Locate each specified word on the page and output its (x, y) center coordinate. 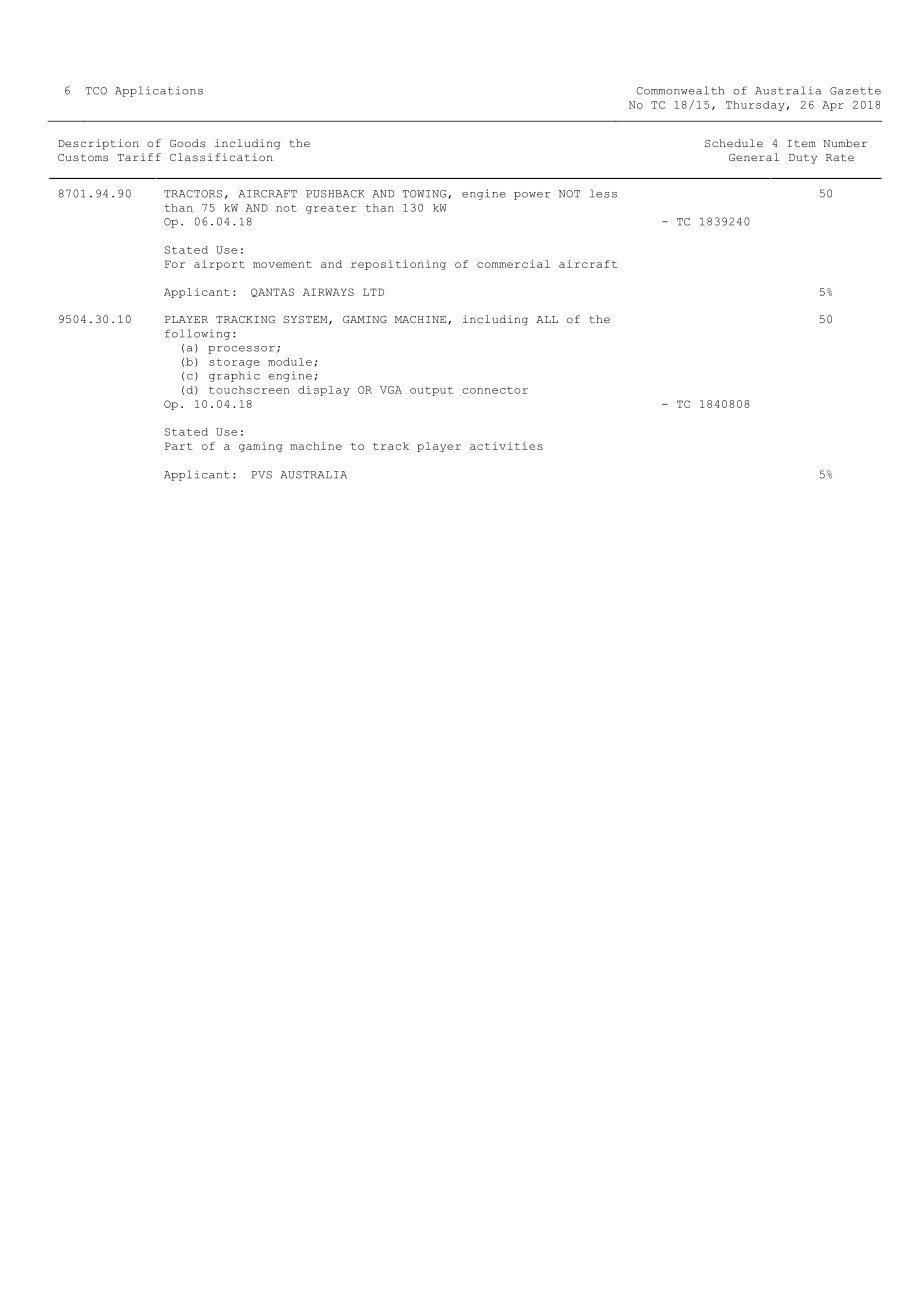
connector (495, 390)
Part (178, 446)
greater (331, 209)
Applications (159, 91)
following (197, 334)
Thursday (755, 106)
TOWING (426, 194)
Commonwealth (680, 90)
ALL (547, 319)
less (603, 193)
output (431, 391)
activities (506, 446)
